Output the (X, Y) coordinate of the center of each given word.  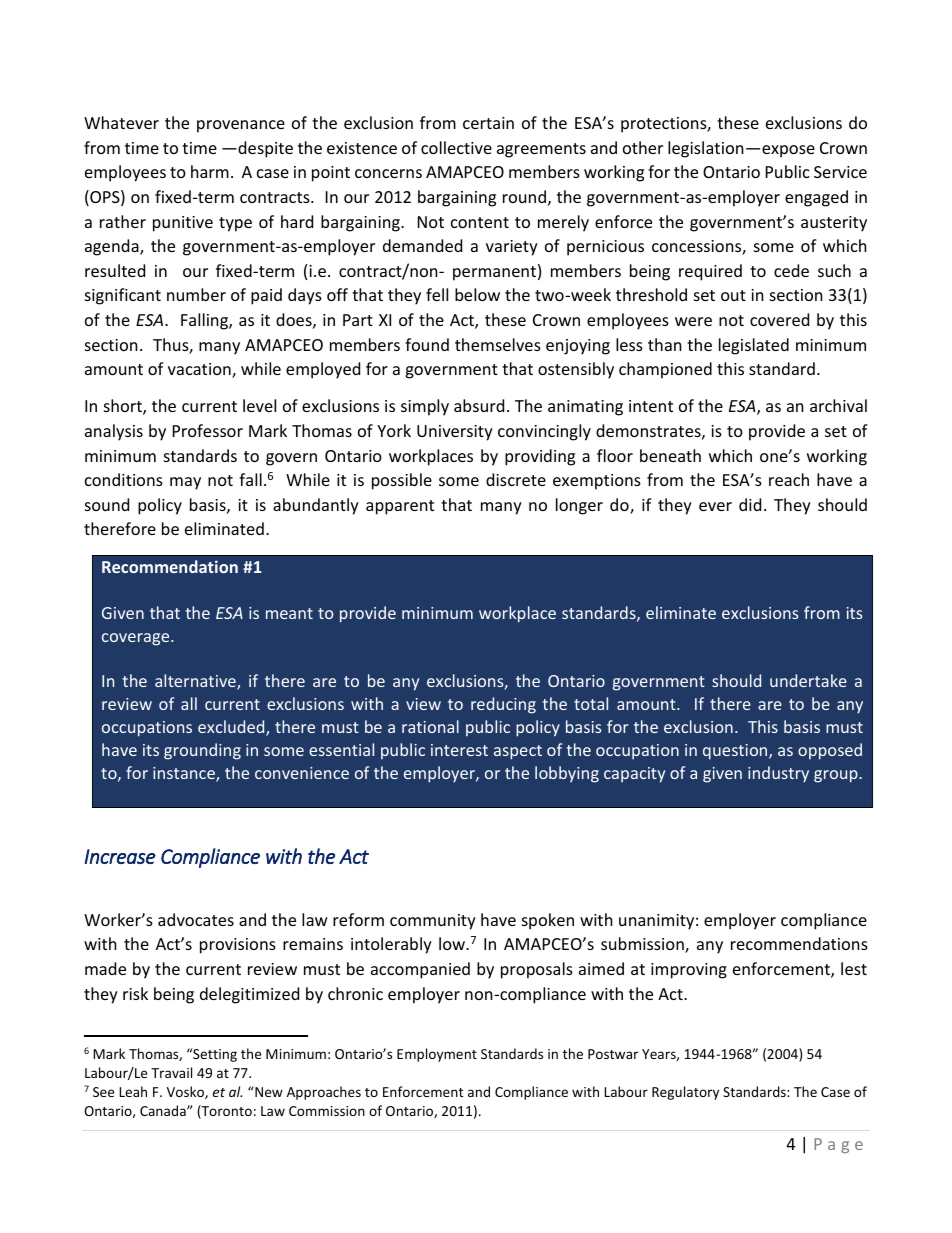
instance (185, 774)
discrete (516, 479)
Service (840, 172)
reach (789, 479)
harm (210, 171)
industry (778, 774)
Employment (437, 1055)
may (185, 483)
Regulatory (685, 1093)
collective (456, 147)
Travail (171, 1072)
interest (459, 750)
